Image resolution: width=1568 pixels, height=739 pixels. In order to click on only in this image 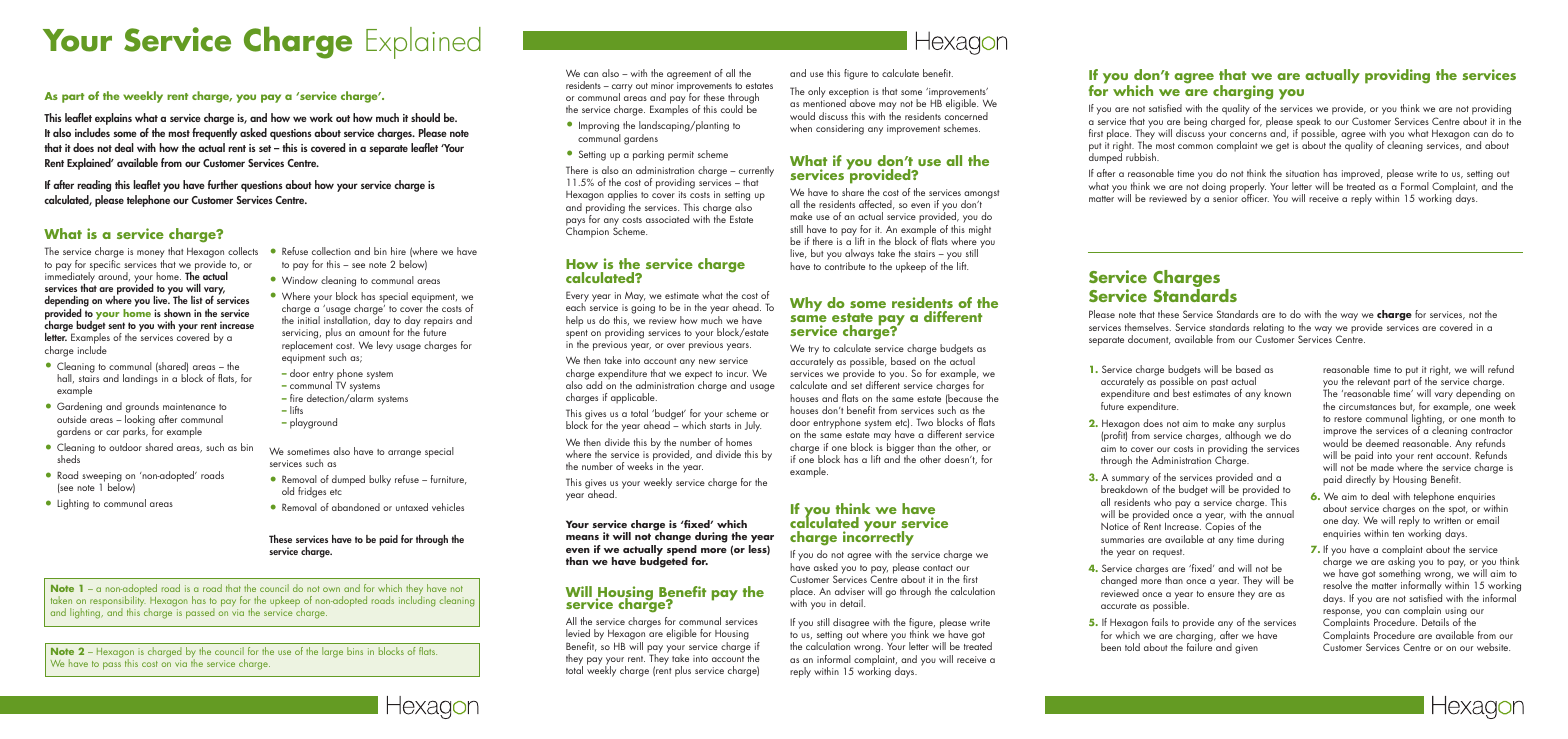, I will do `click(817, 94)`.
